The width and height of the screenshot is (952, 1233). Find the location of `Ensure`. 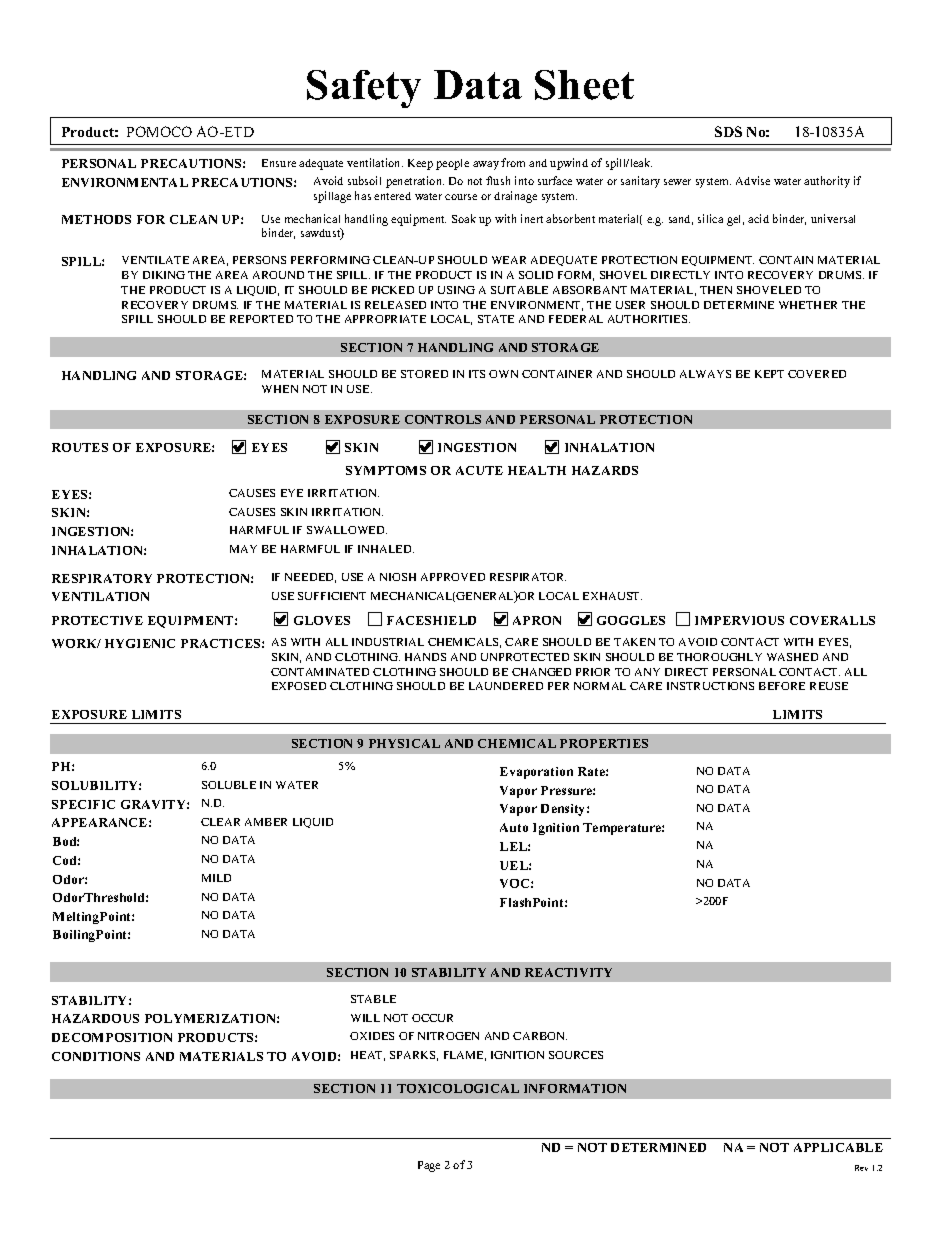

Ensure is located at coordinates (279, 163).
